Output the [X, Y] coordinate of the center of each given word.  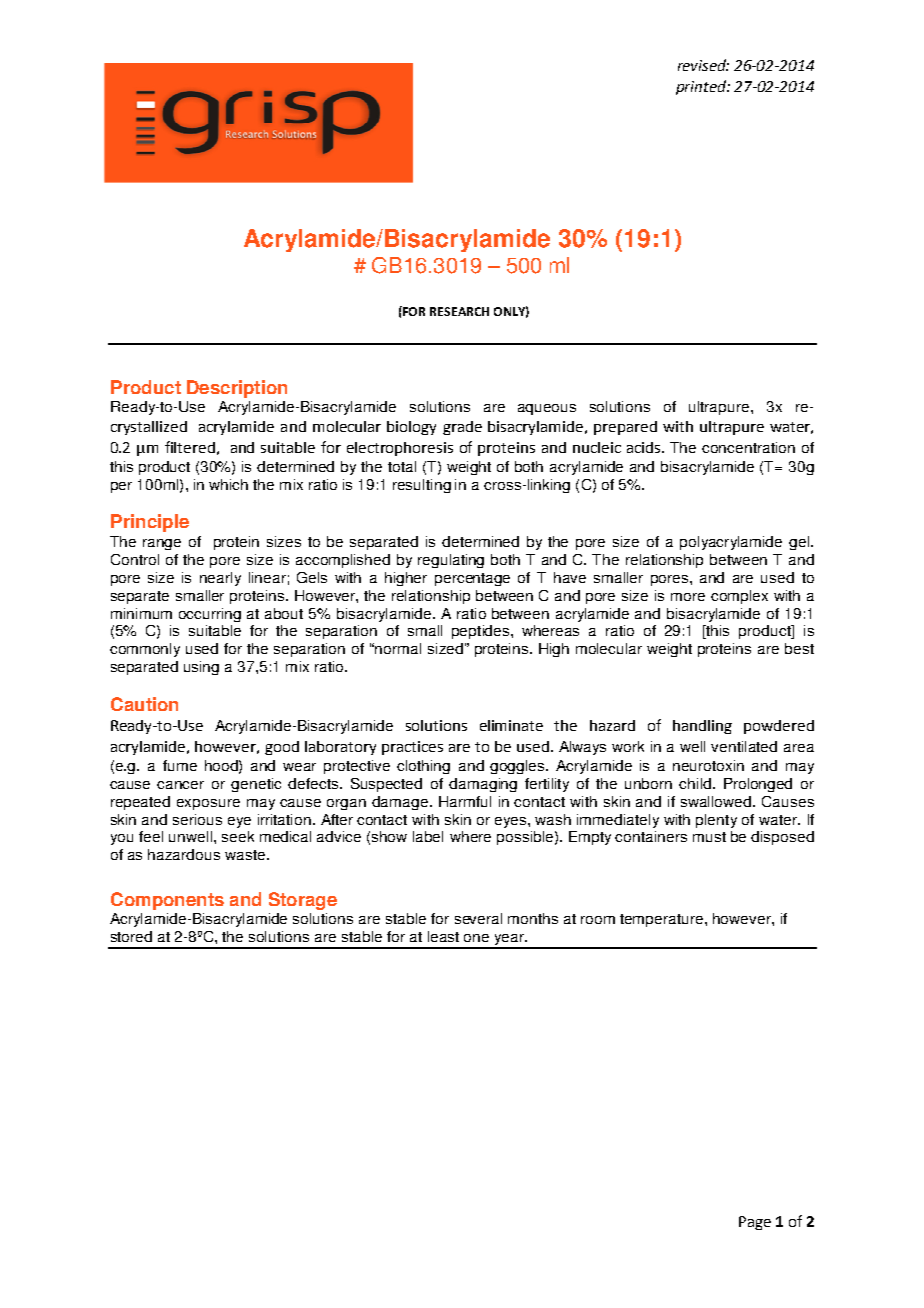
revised [703, 65]
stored [131, 936]
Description [237, 389]
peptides [482, 632]
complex [739, 597]
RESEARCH [459, 311]
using [201, 668]
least [443, 936]
